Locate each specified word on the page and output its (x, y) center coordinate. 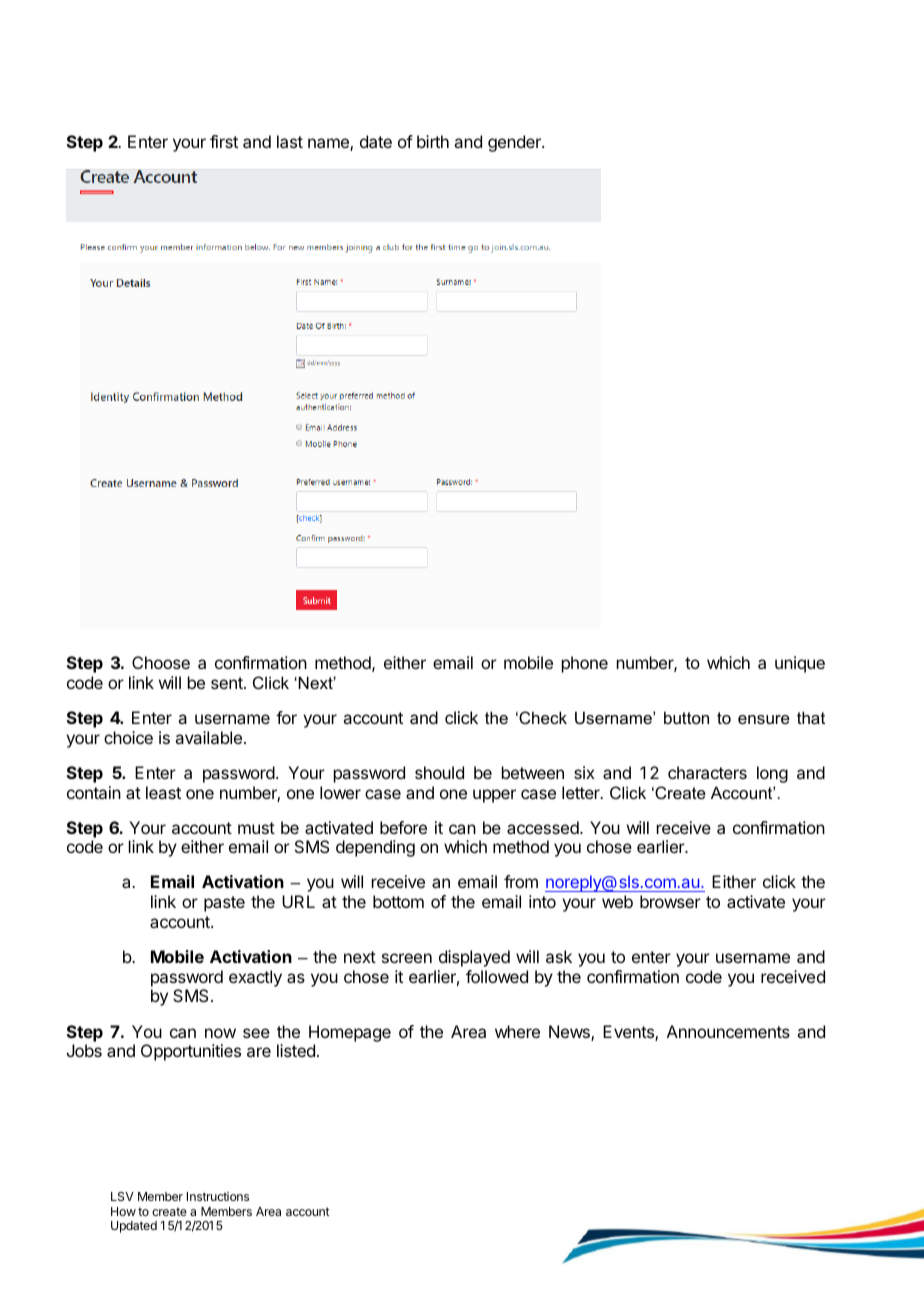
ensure (764, 719)
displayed (474, 958)
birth (433, 141)
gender (515, 143)
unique (800, 664)
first (224, 141)
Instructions (218, 1196)
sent (228, 683)
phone (585, 664)
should (439, 772)
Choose (161, 662)
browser (670, 901)
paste (224, 904)
